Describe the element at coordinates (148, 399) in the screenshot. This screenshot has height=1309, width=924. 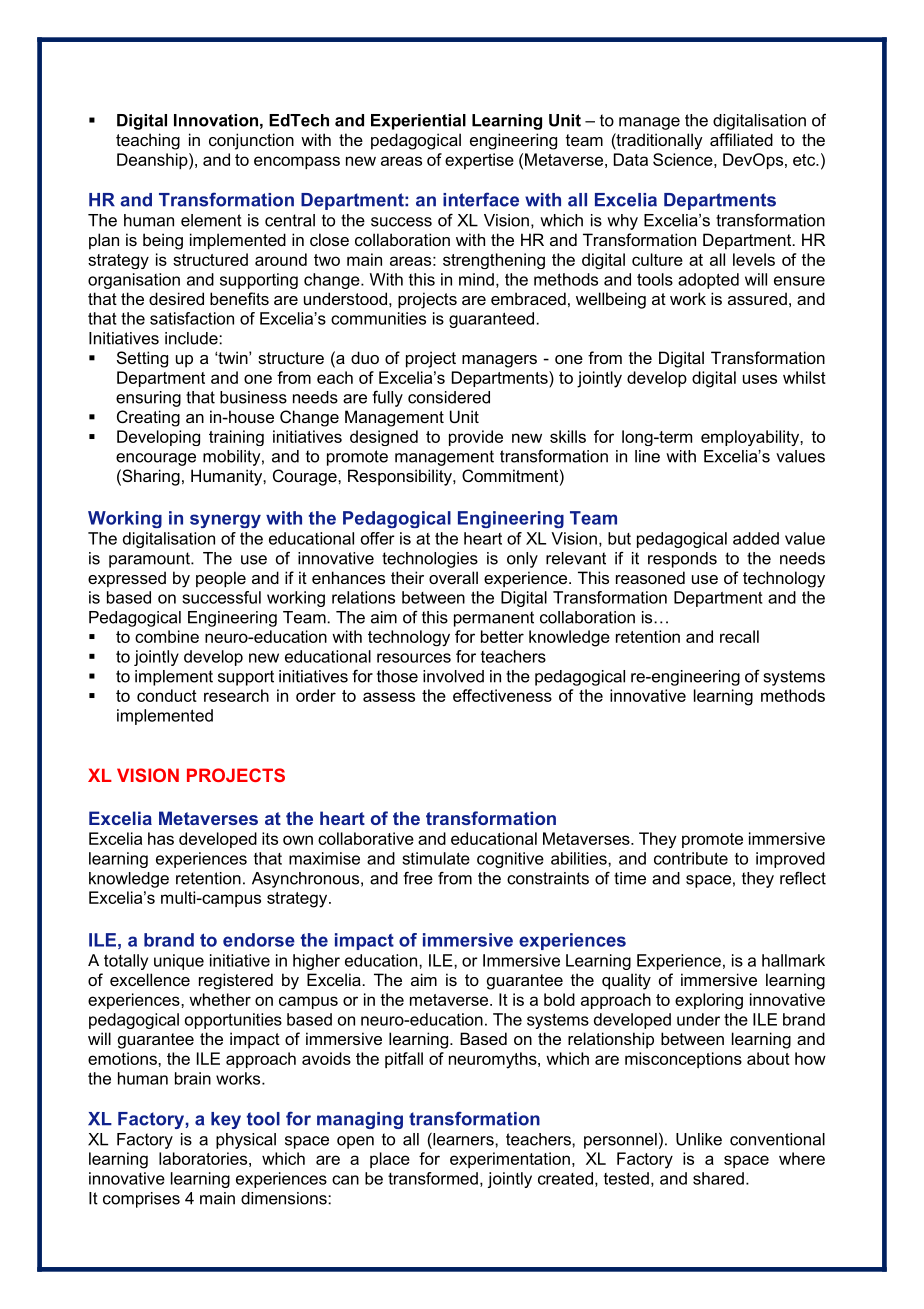
I see `ensuring` at that location.
